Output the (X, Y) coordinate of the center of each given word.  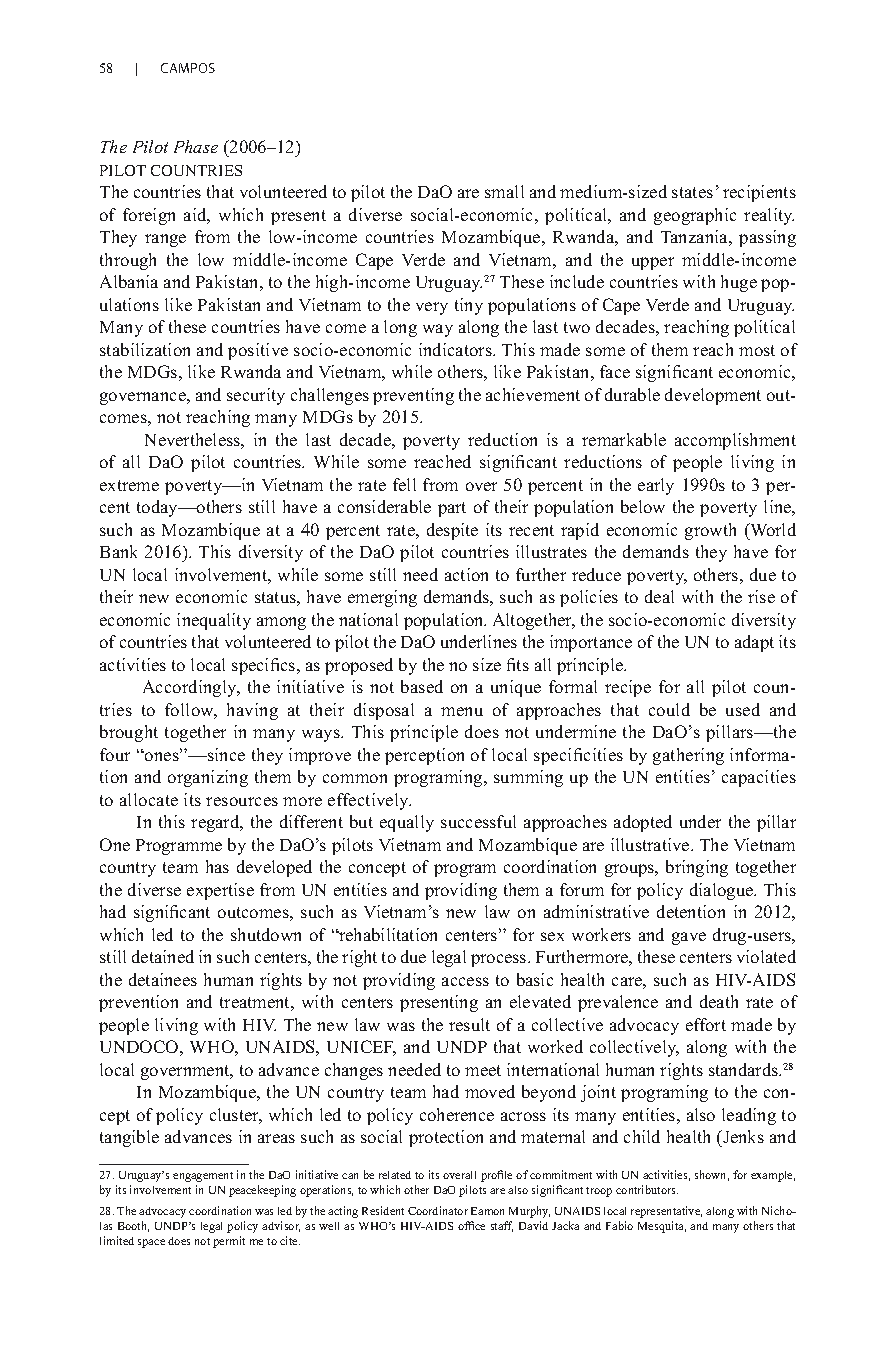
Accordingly (191, 688)
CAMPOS (188, 68)
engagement (203, 1177)
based (422, 686)
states (692, 192)
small (504, 191)
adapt (754, 643)
